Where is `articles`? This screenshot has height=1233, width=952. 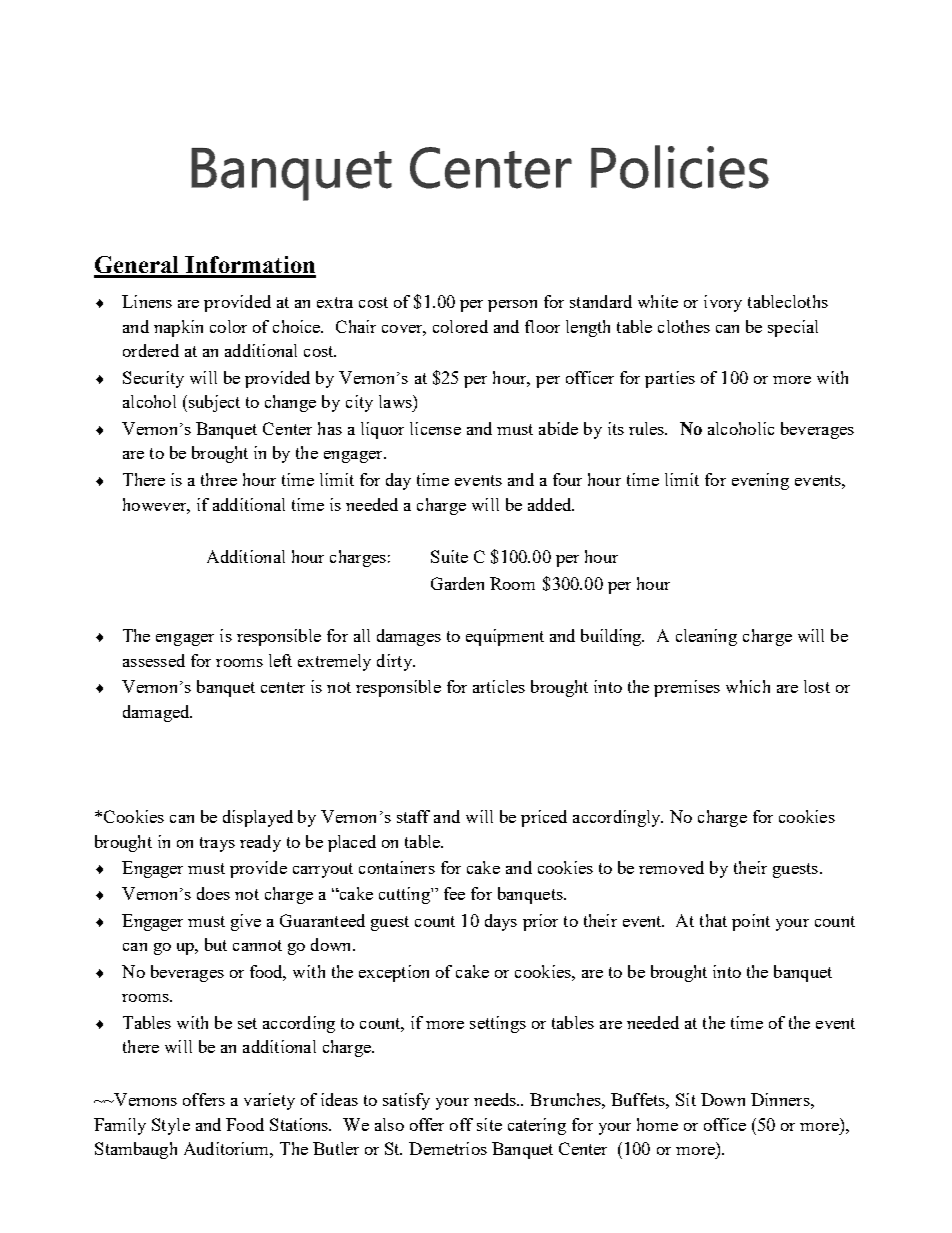
articles is located at coordinates (499, 686).
